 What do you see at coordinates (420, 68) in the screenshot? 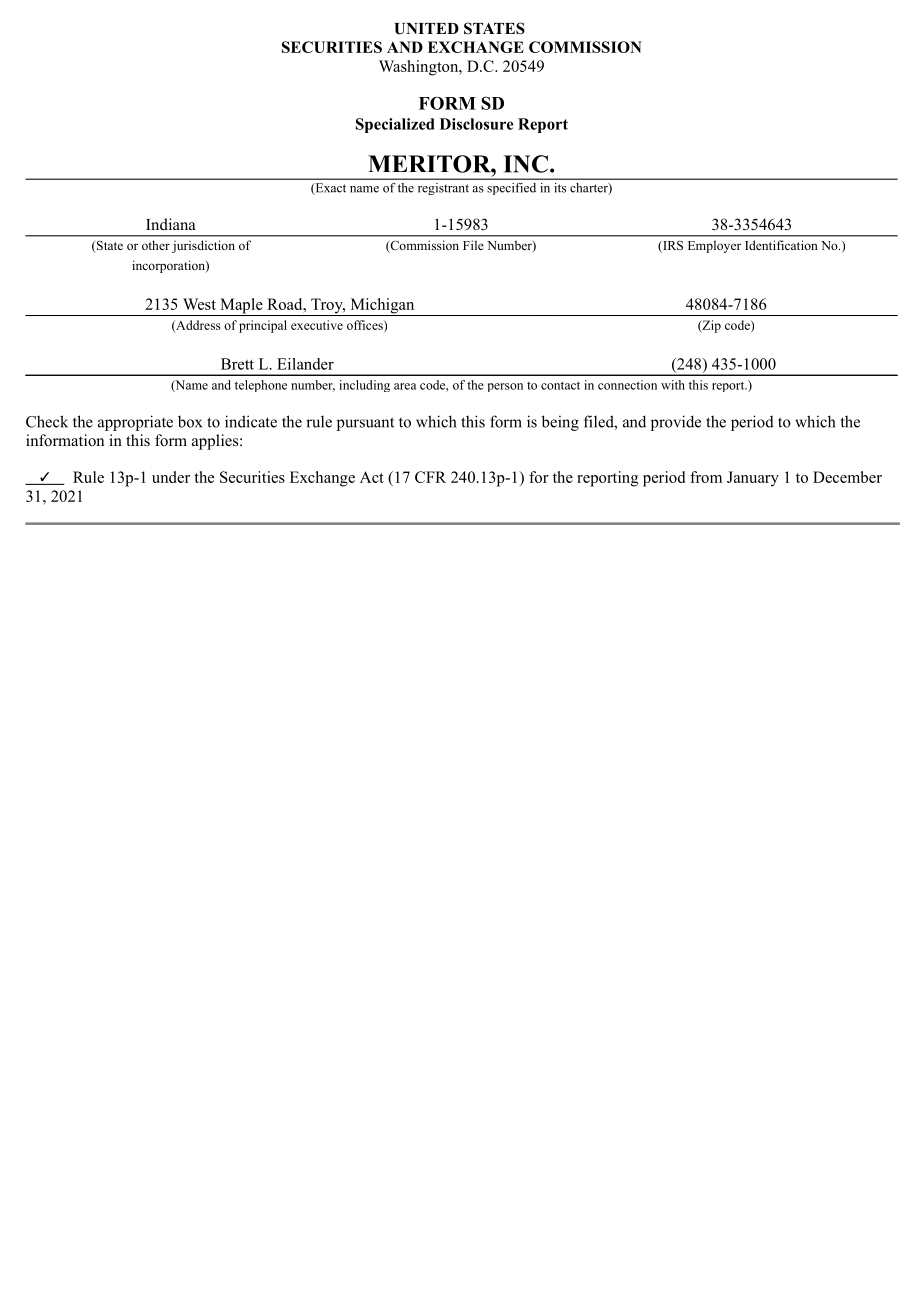
I see `Washington` at bounding box center [420, 68].
